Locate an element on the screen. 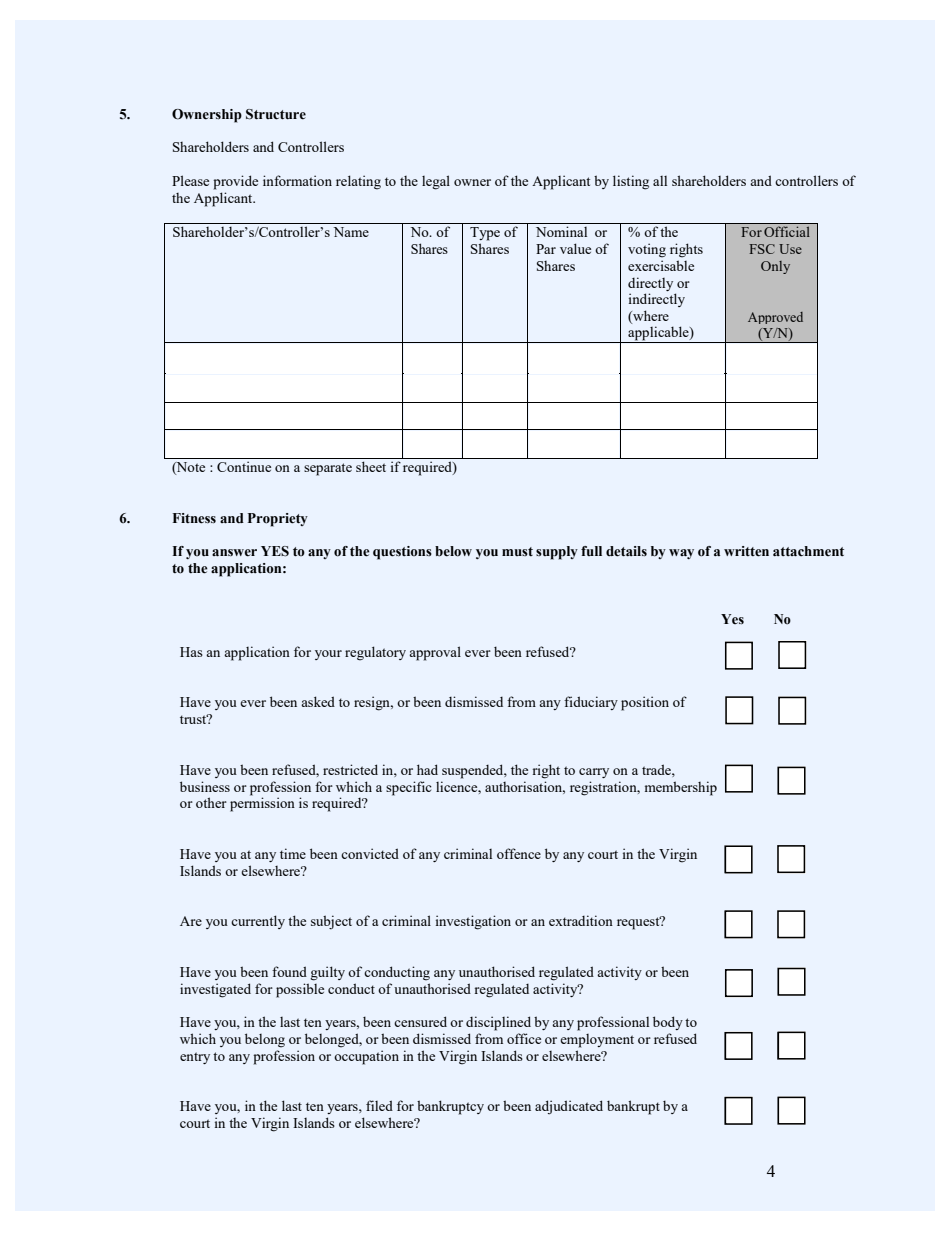  sheet is located at coordinates (371, 466).
